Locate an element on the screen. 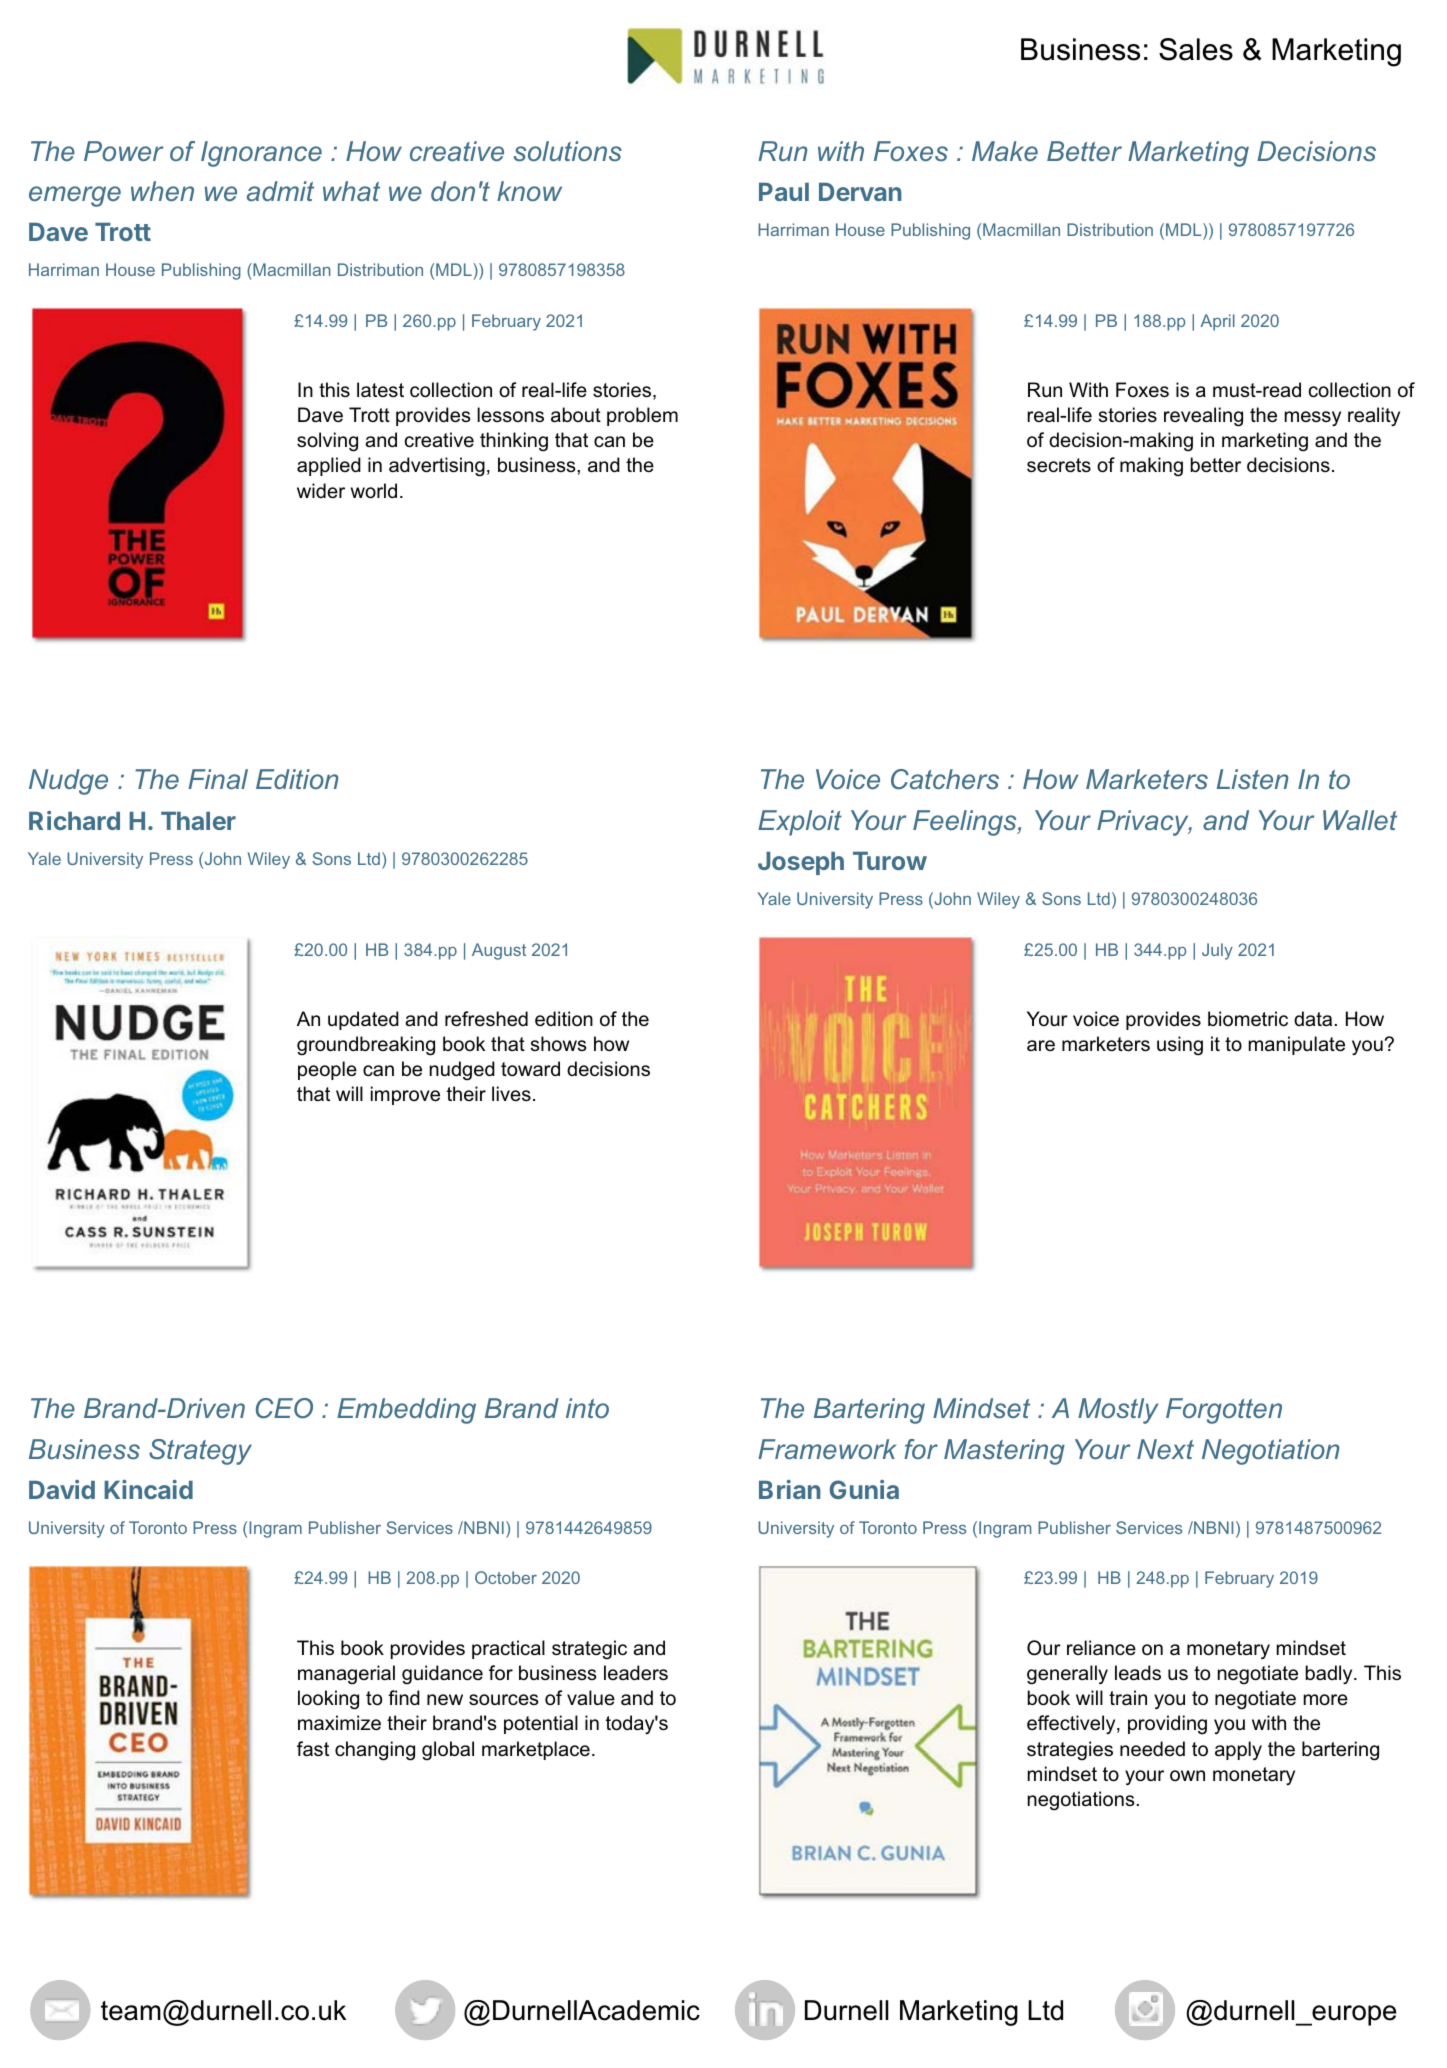  leaders is located at coordinates (636, 1673).
